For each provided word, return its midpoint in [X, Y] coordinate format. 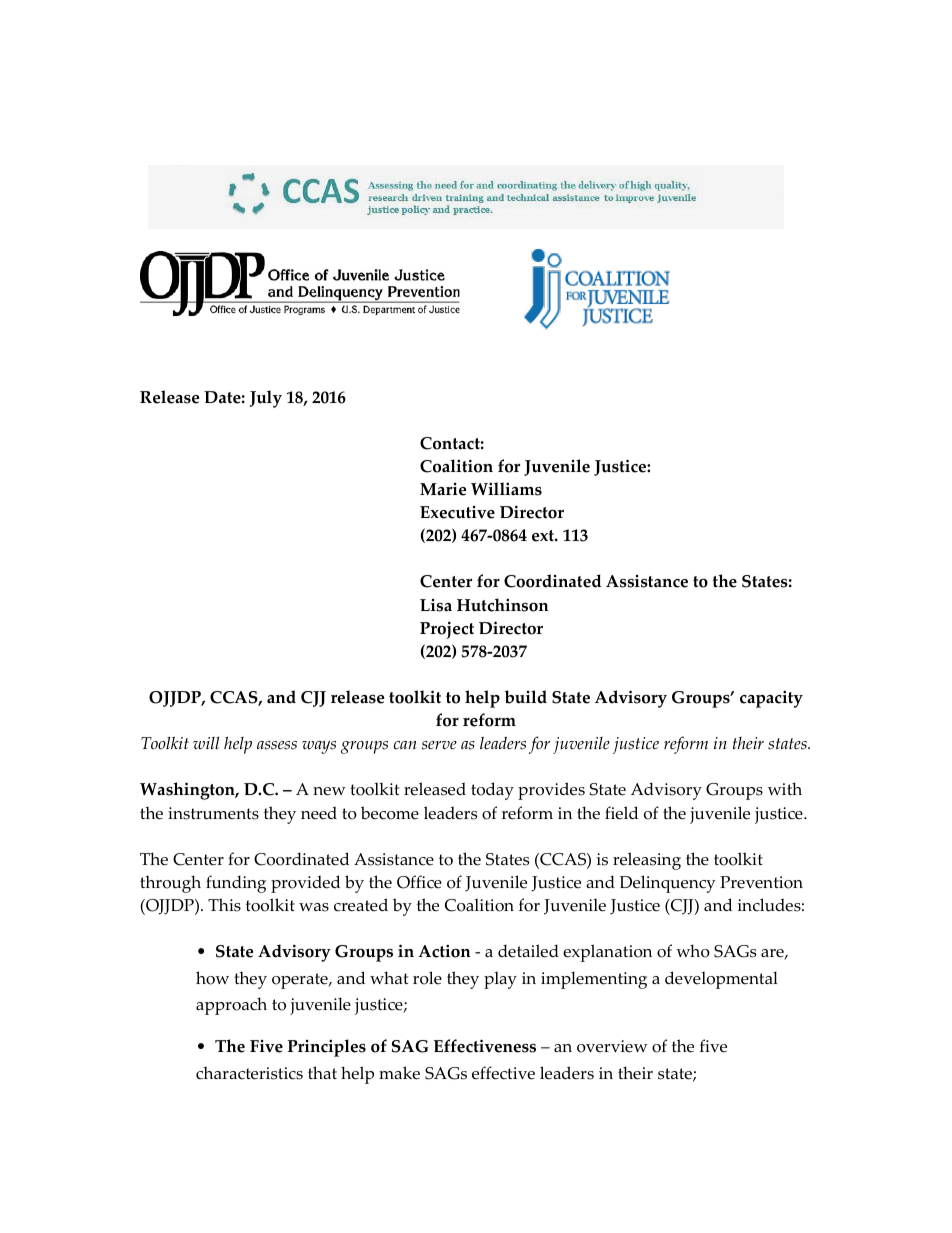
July [265, 399]
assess [277, 745]
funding [236, 884]
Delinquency [668, 884]
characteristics [249, 1073]
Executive [457, 512]
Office [419, 882]
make [399, 1073]
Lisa [436, 605]
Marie [443, 489]
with [785, 788]
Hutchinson [503, 605]
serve [439, 745]
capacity [771, 699]
